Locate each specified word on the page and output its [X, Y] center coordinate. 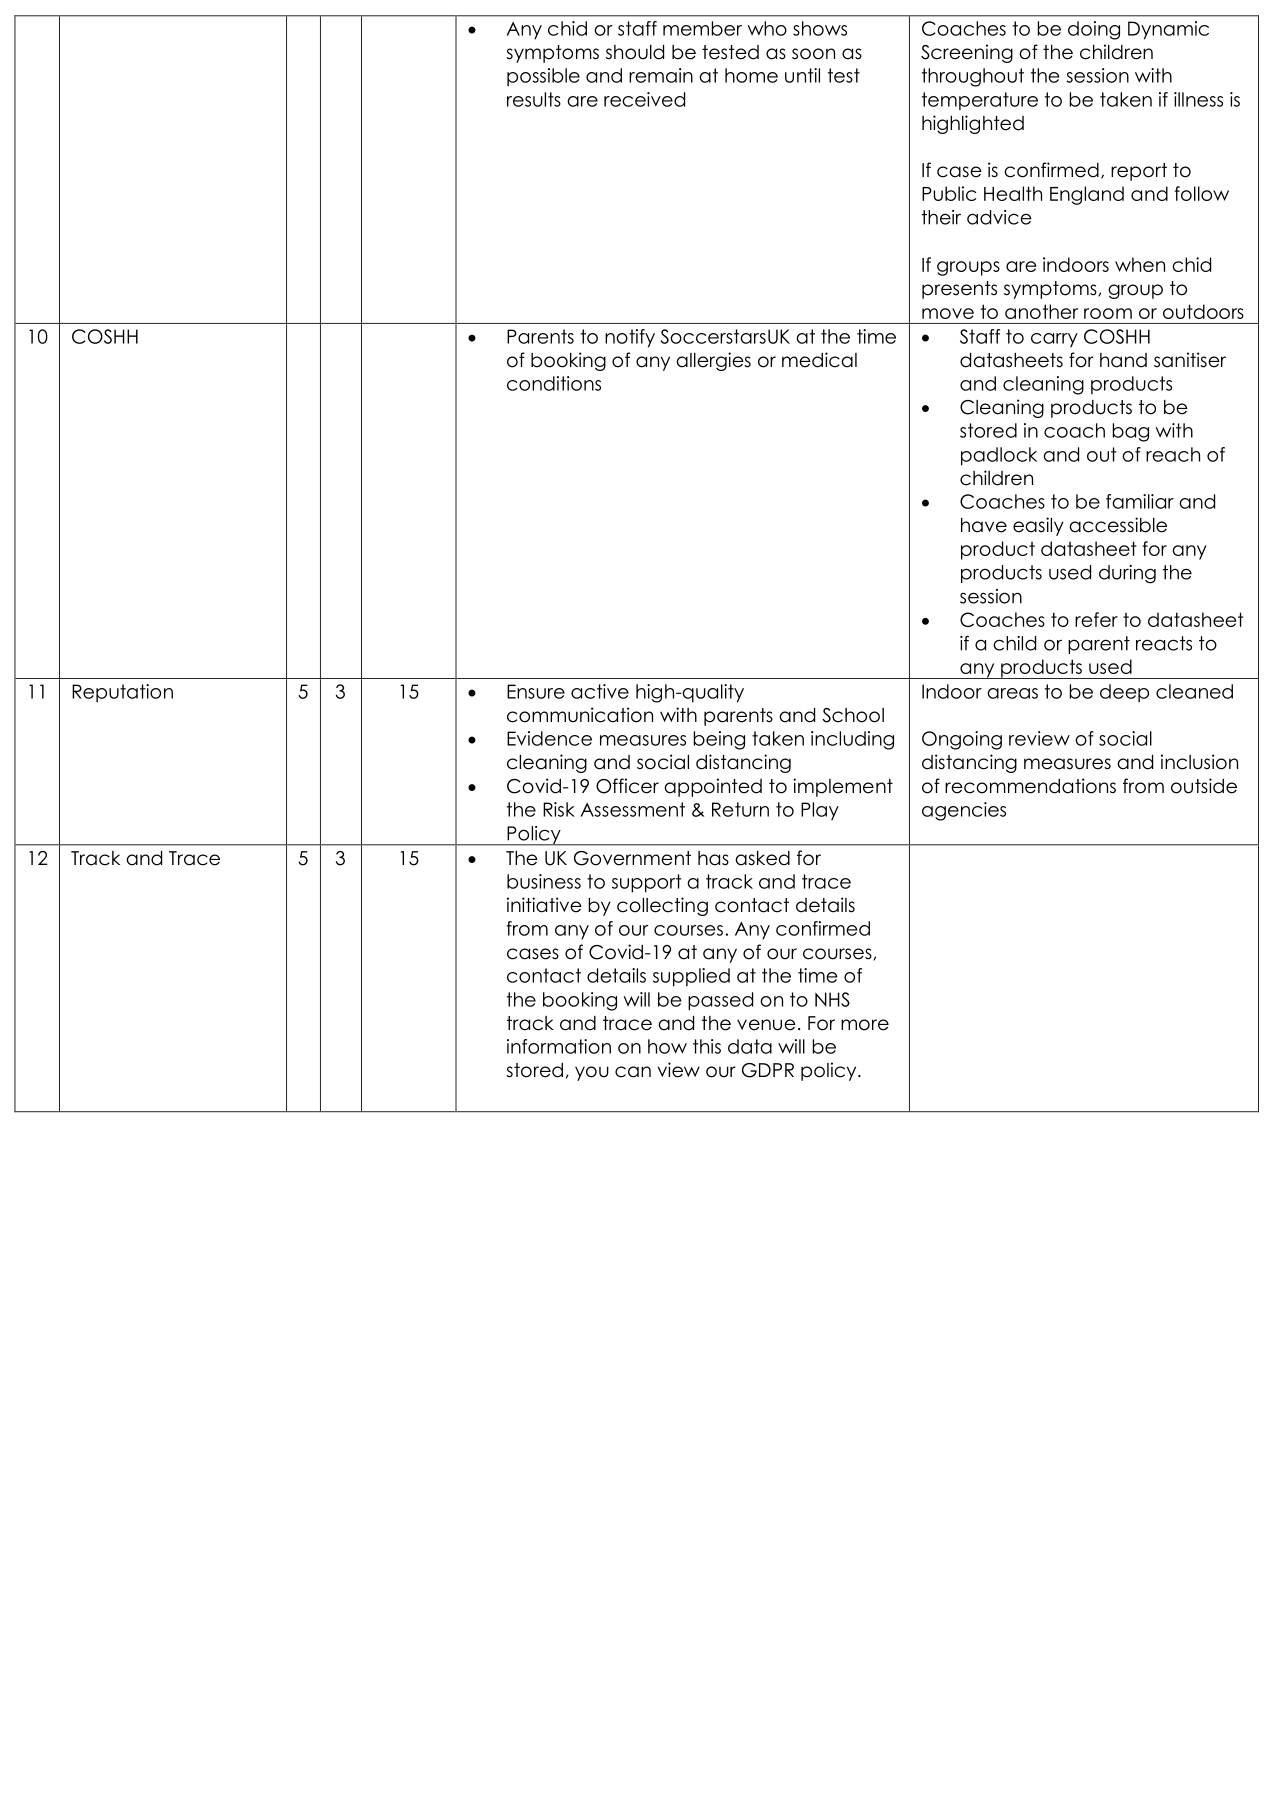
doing [1094, 30]
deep [1124, 693]
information [559, 1046]
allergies [713, 361]
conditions [554, 383]
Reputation [122, 693]
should [635, 52]
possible [543, 77]
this [707, 1046]
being [719, 740]
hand [1123, 360]
